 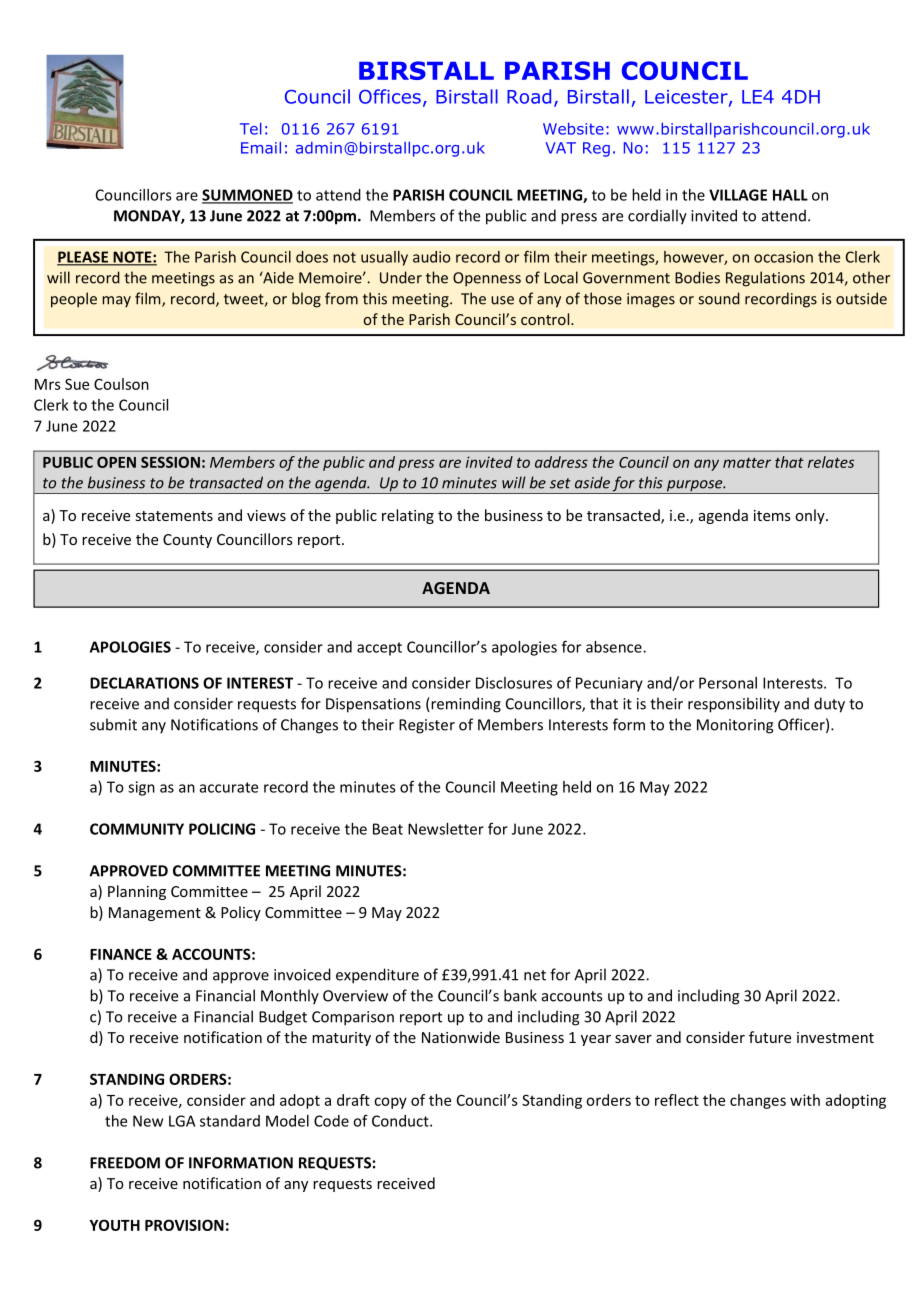 I want to click on Road, so click(x=529, y=96).
